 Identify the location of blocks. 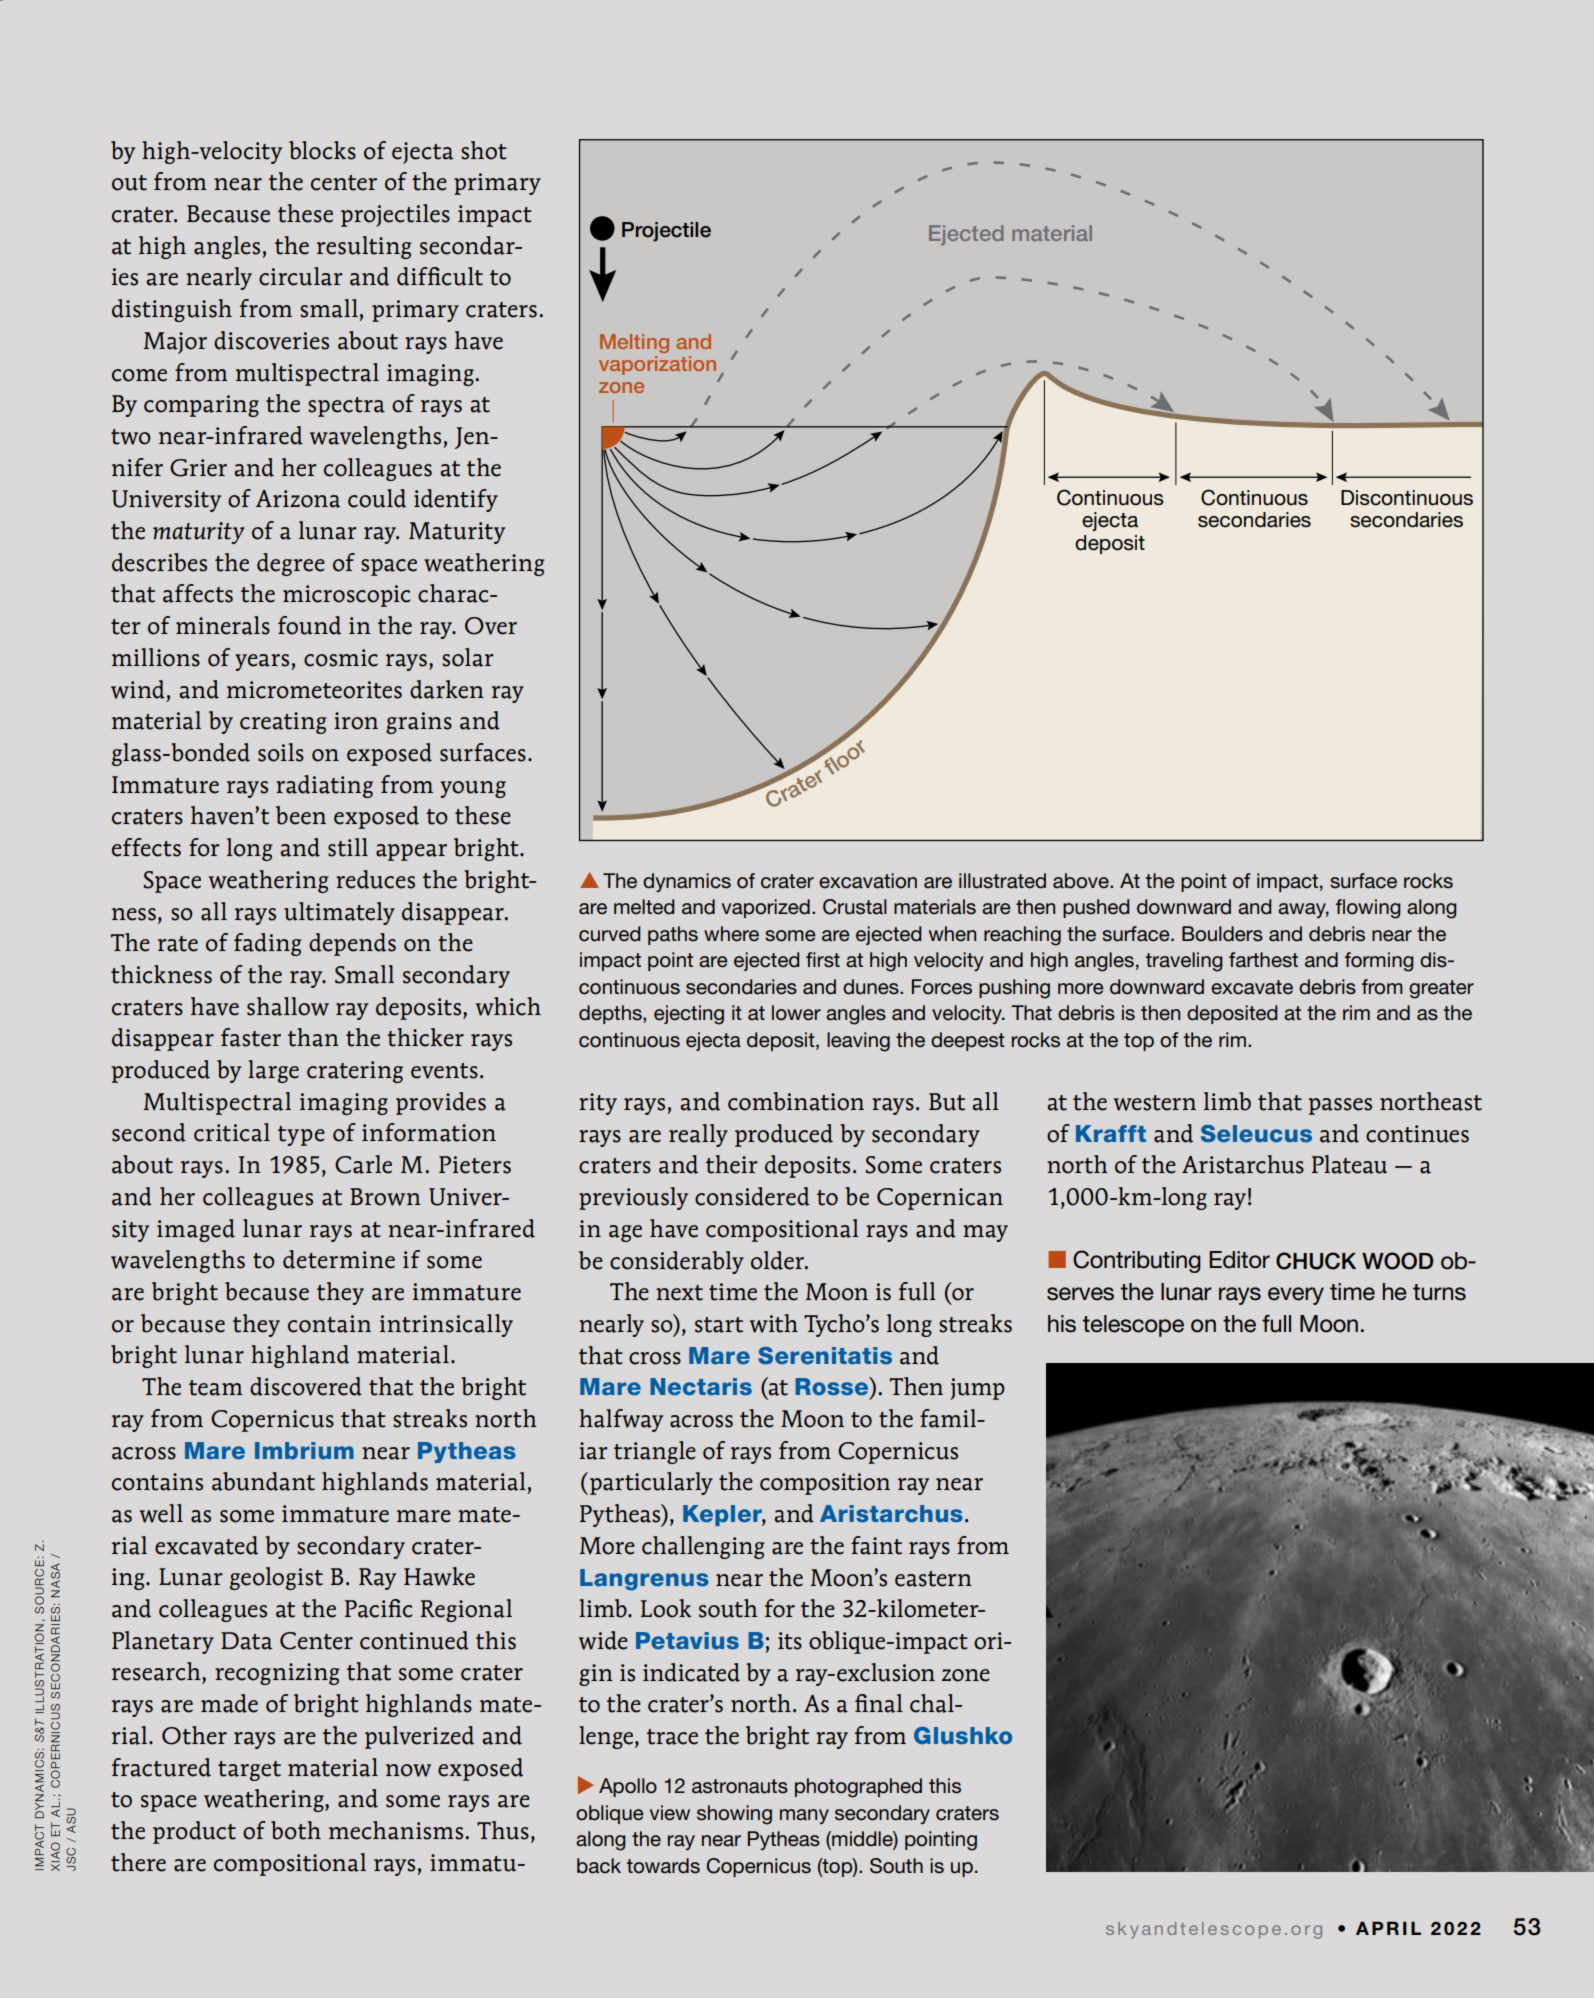
(322, 150).
